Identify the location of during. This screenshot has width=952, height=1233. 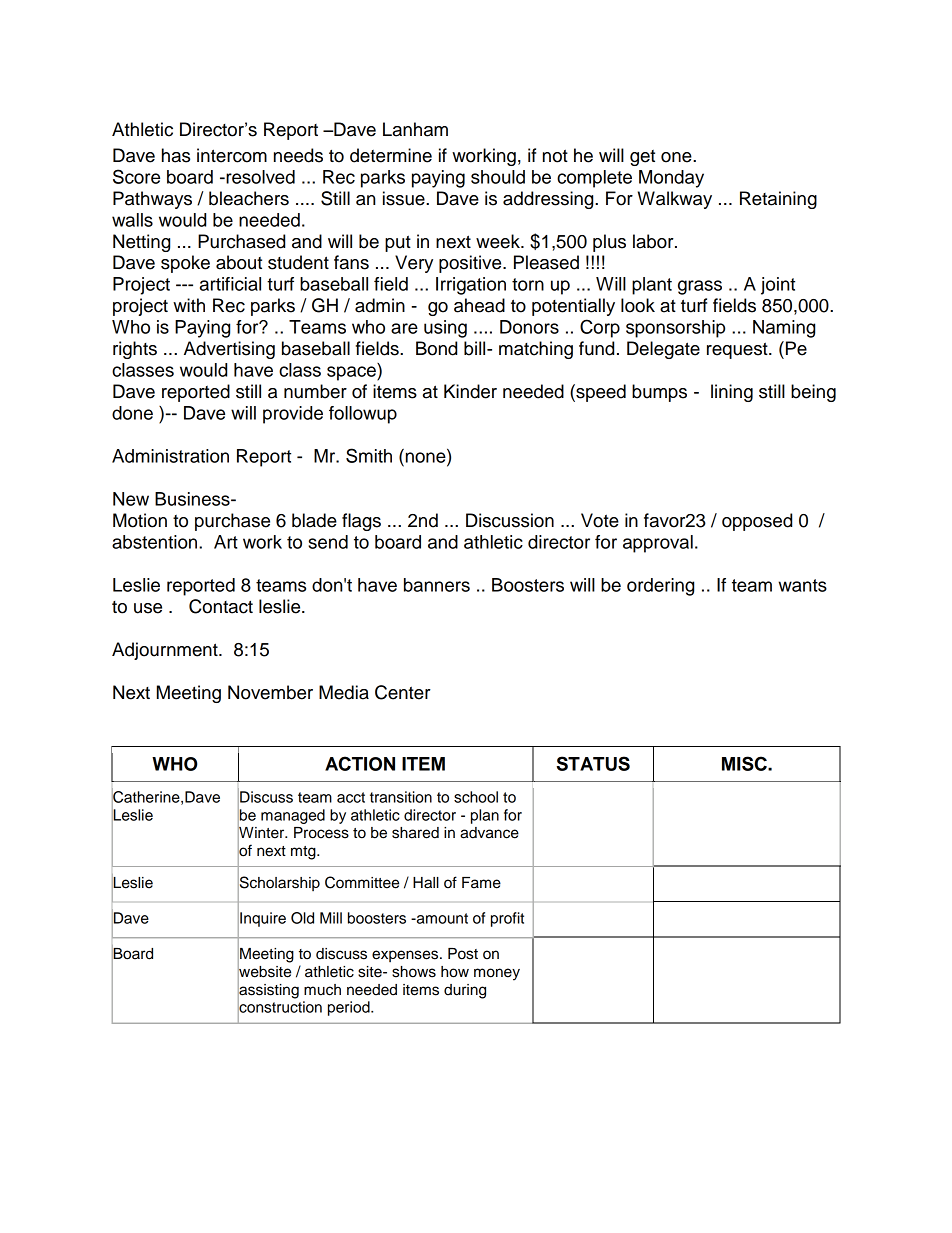
(465, 991).
